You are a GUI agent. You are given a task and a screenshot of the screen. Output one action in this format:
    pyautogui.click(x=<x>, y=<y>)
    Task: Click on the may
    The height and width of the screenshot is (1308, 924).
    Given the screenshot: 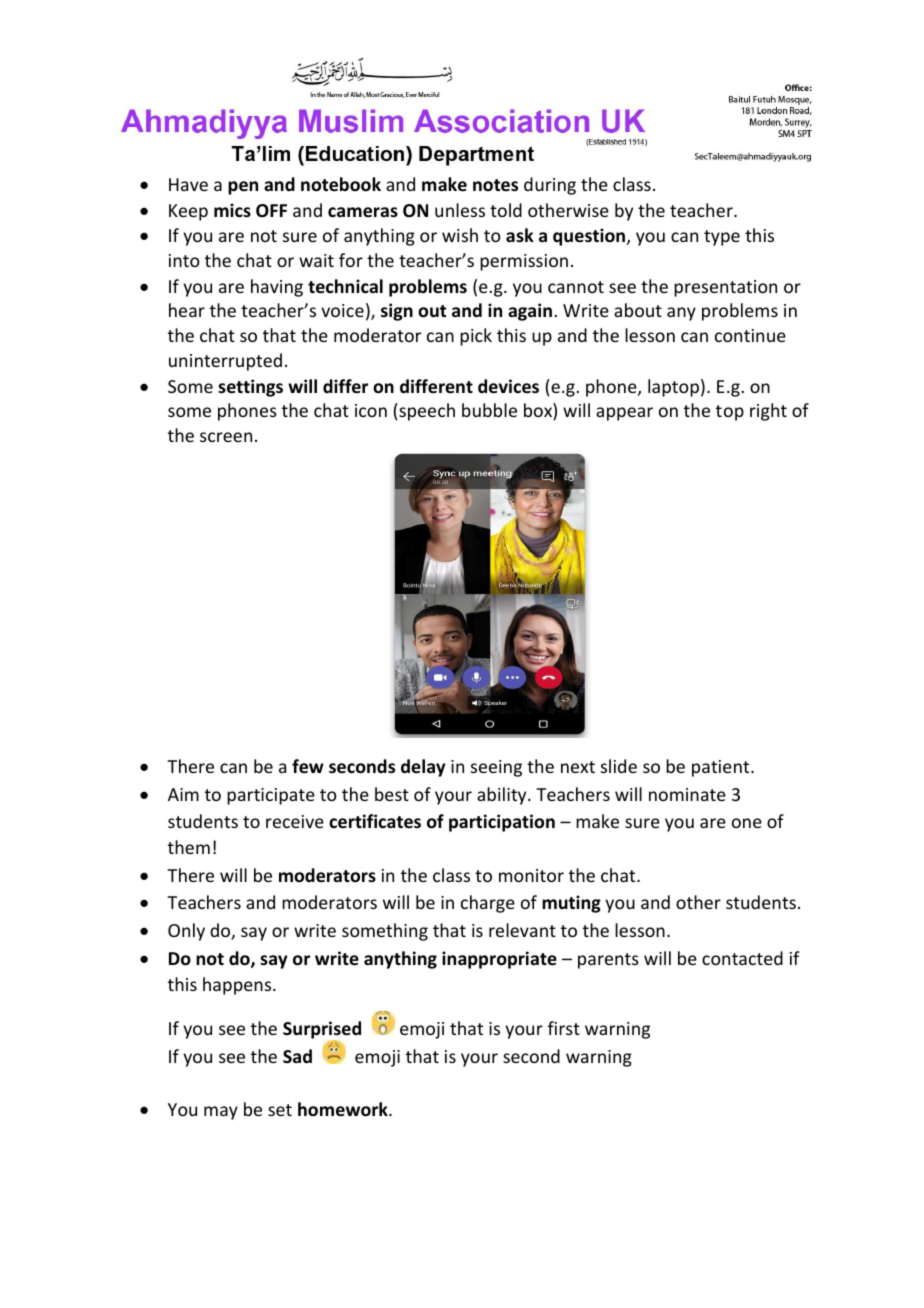 What is the action you would take?
    pyautogui.click(x=221, y=1113)
